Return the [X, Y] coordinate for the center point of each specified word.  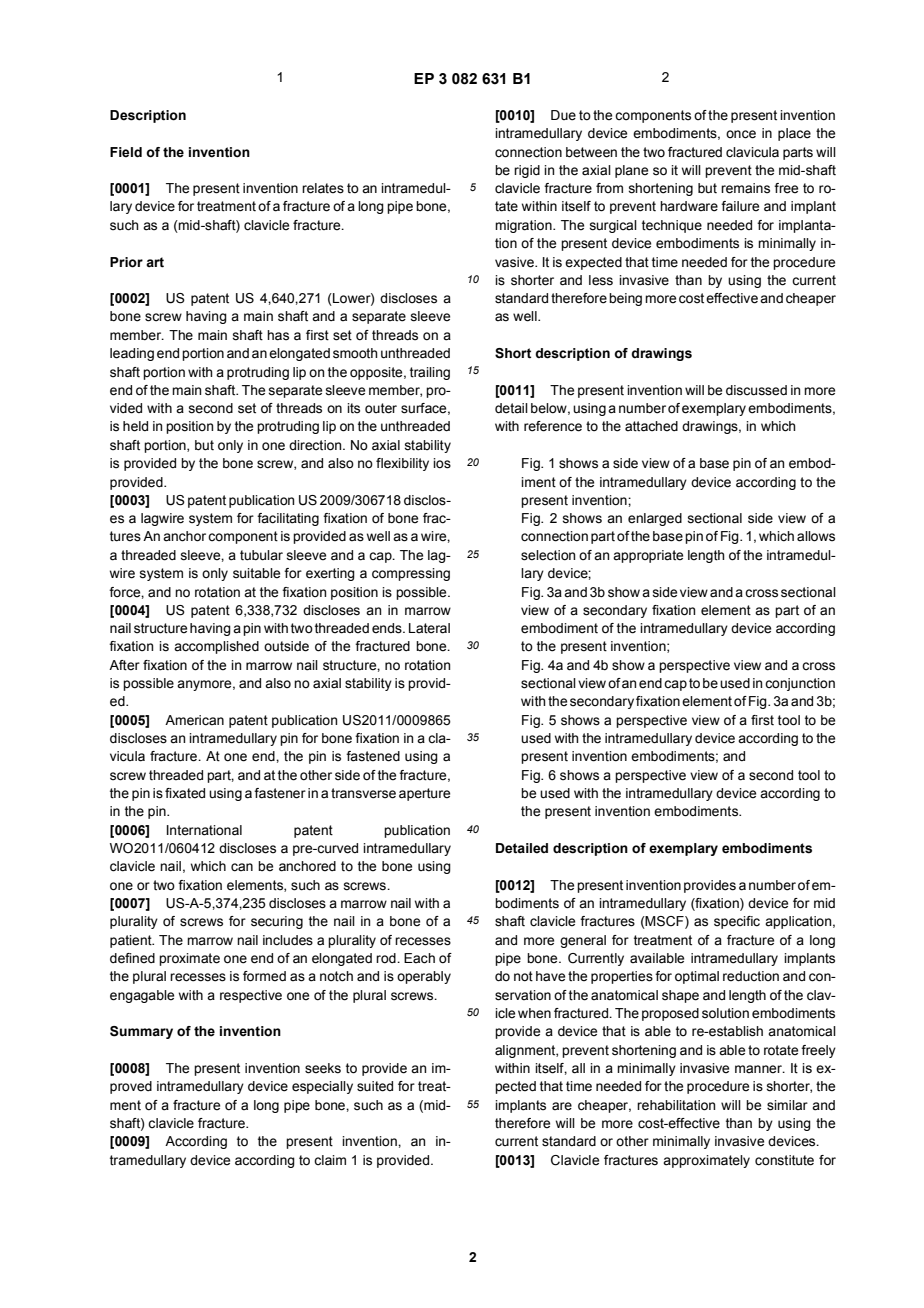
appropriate [648, 556]
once [741, 134]
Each [419, 958]
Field [126, 152]
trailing [430, 373]
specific [737, 922]
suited [375, 1086]
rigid [527, 171]
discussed [756, 390]
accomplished [216, 647]
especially [322, 1087]
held [135, 426]
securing [277, 922]
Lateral [429, 628]
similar [787, 1105]
